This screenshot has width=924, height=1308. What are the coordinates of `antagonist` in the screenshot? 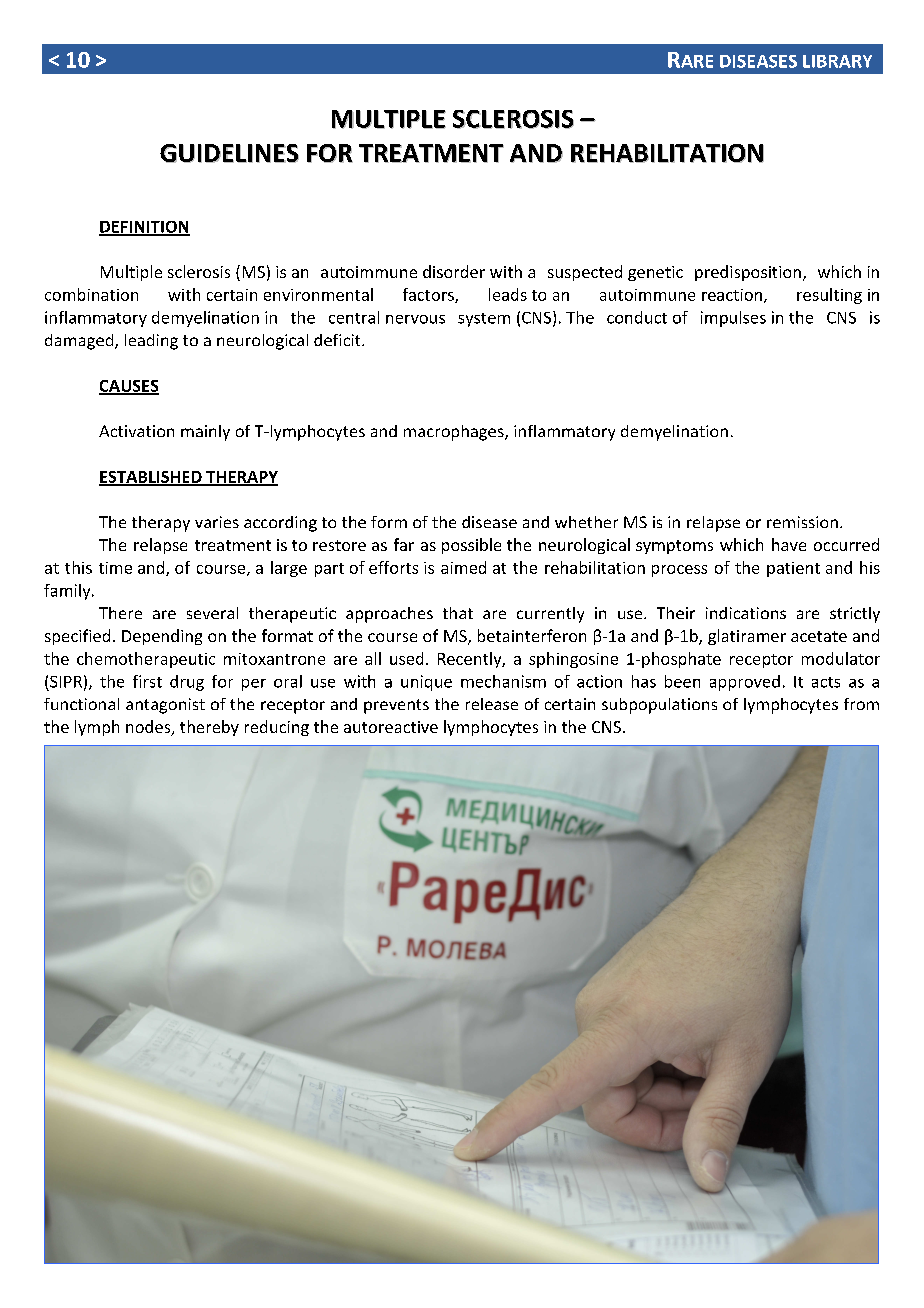 It's located at (165, 706).
